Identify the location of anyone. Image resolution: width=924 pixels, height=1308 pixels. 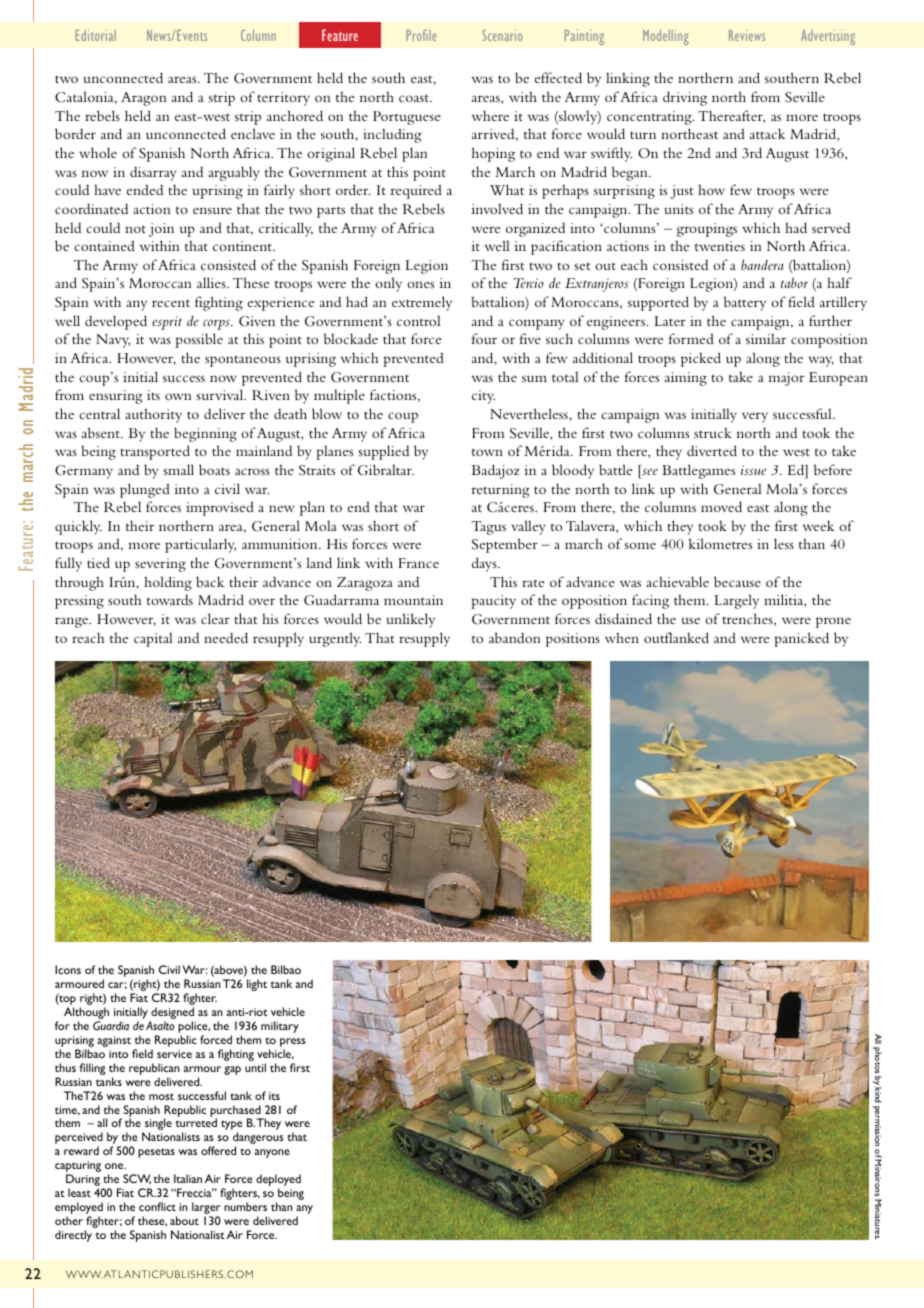
(272, 1153).
